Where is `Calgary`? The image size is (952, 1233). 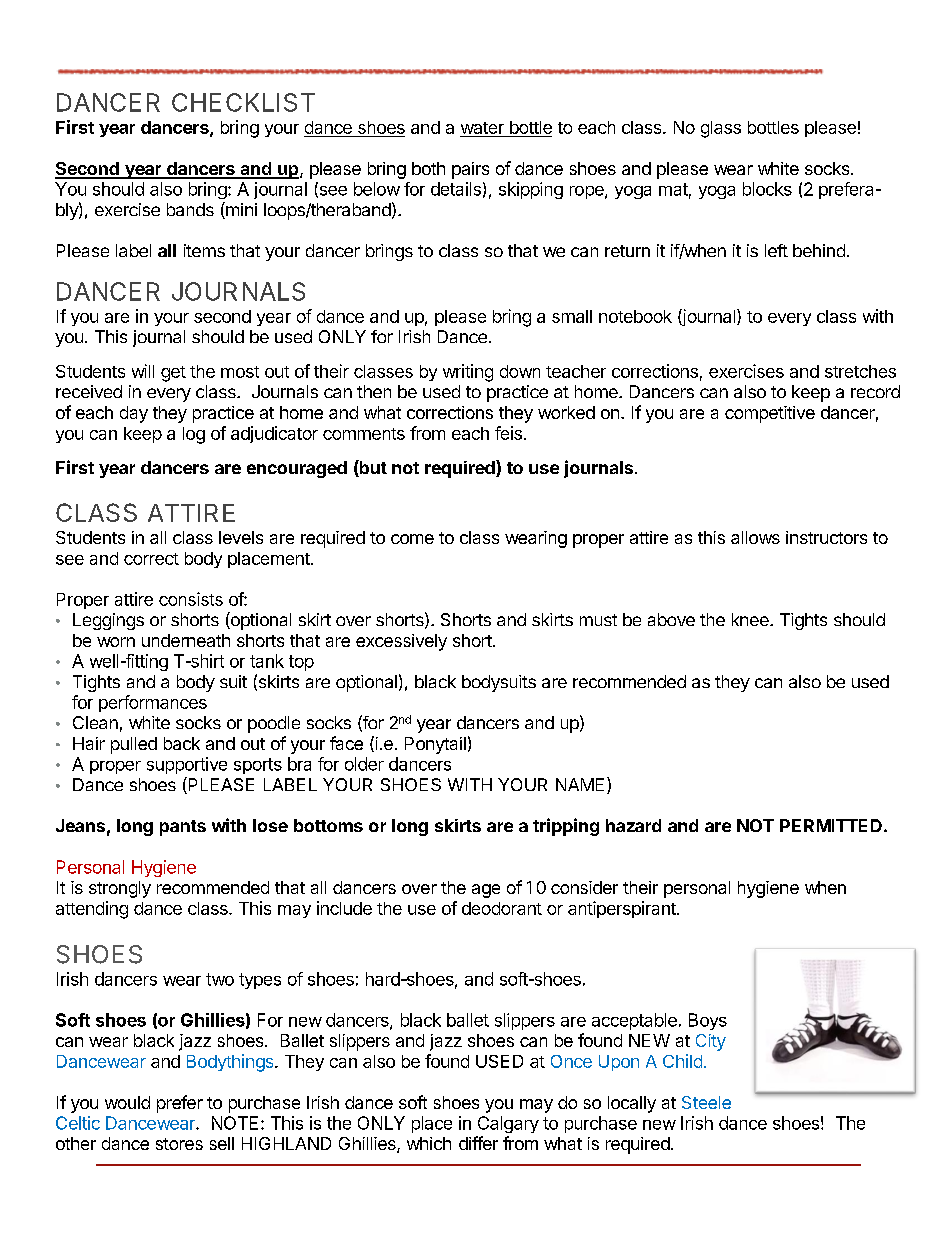 Calgary is located at coordinates (508, 1124).
